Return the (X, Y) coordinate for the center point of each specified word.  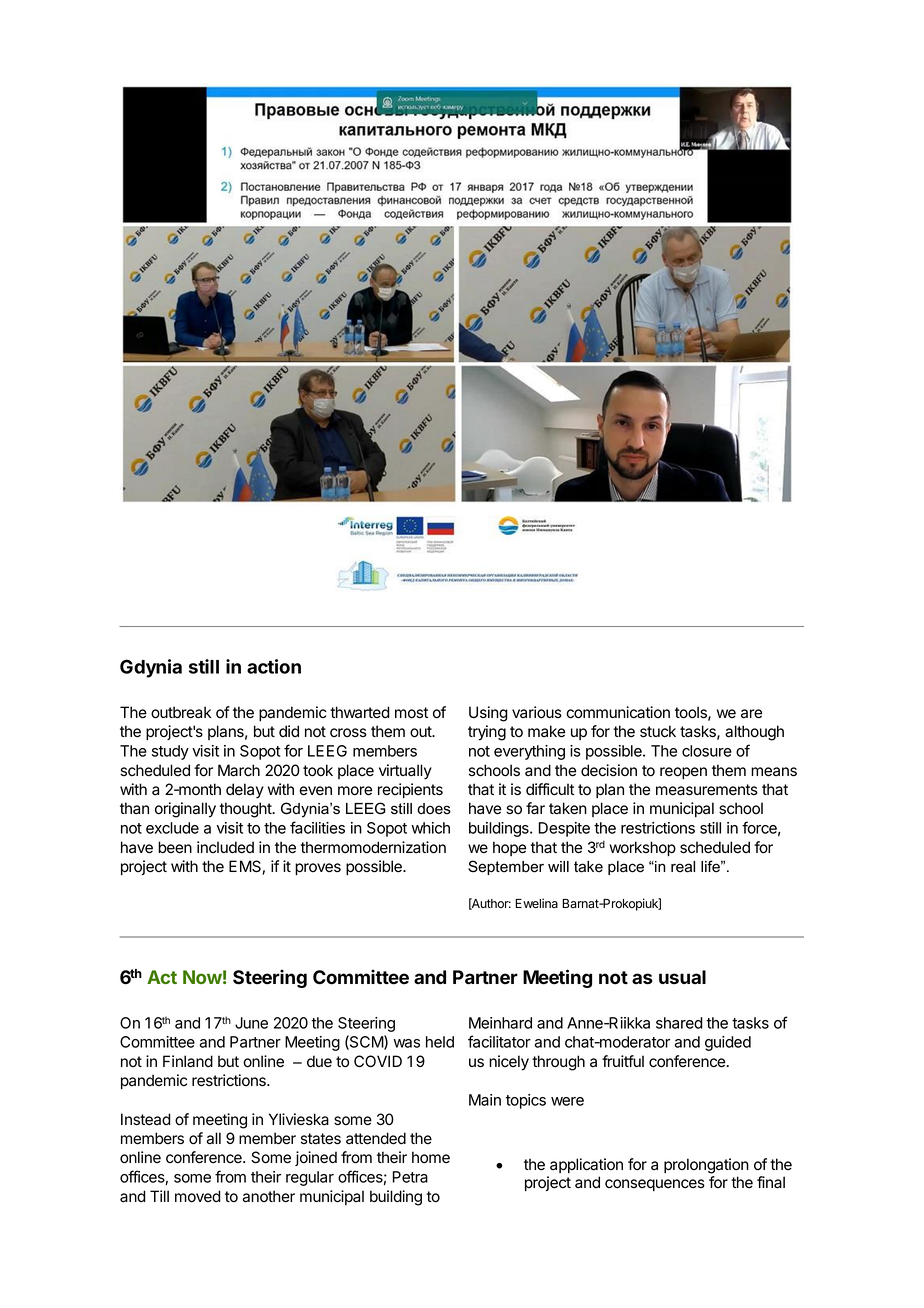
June (251, 1023)
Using (488, 714)
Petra (410, 1177)
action (274, 666)
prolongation (706, 1166)
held (440, 1042)
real (683, 867)
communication (618, 712)
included (225, 847)
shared (679, 1023)
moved (198, 1196)
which (430, 828)
